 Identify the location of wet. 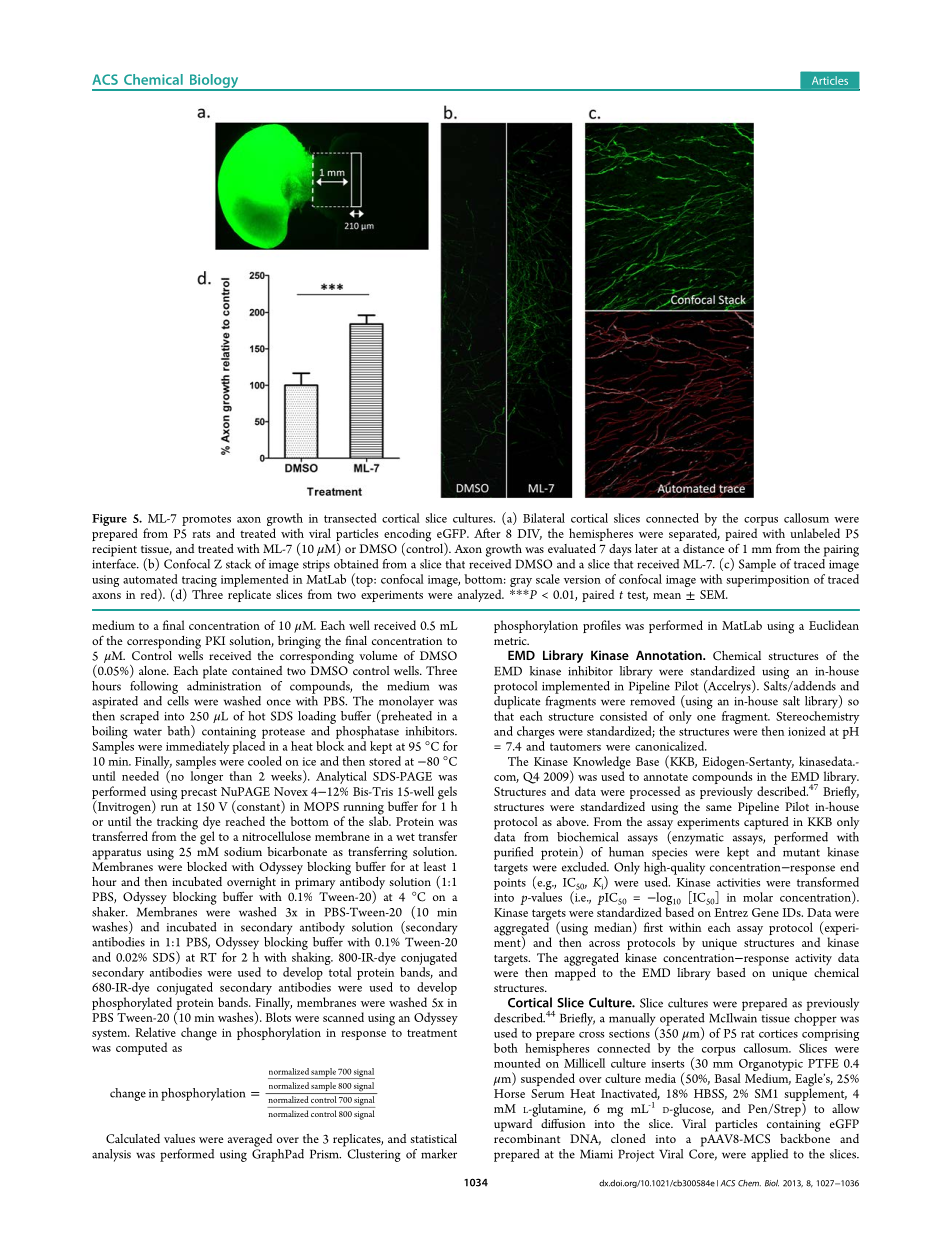
(405, 837).
